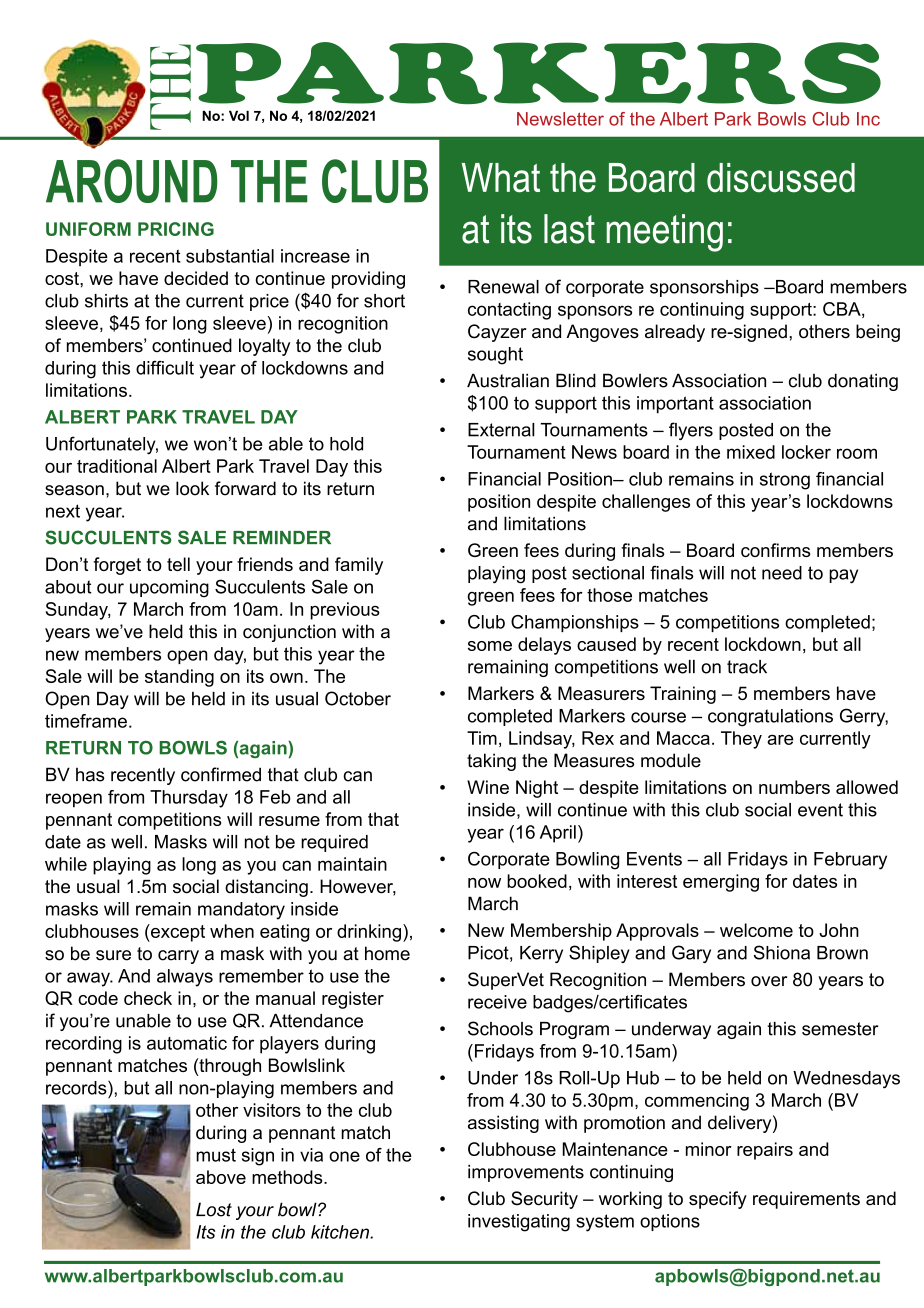 This page has height=1308, width=924. I want to click on Thursday, so click(189, 799).
